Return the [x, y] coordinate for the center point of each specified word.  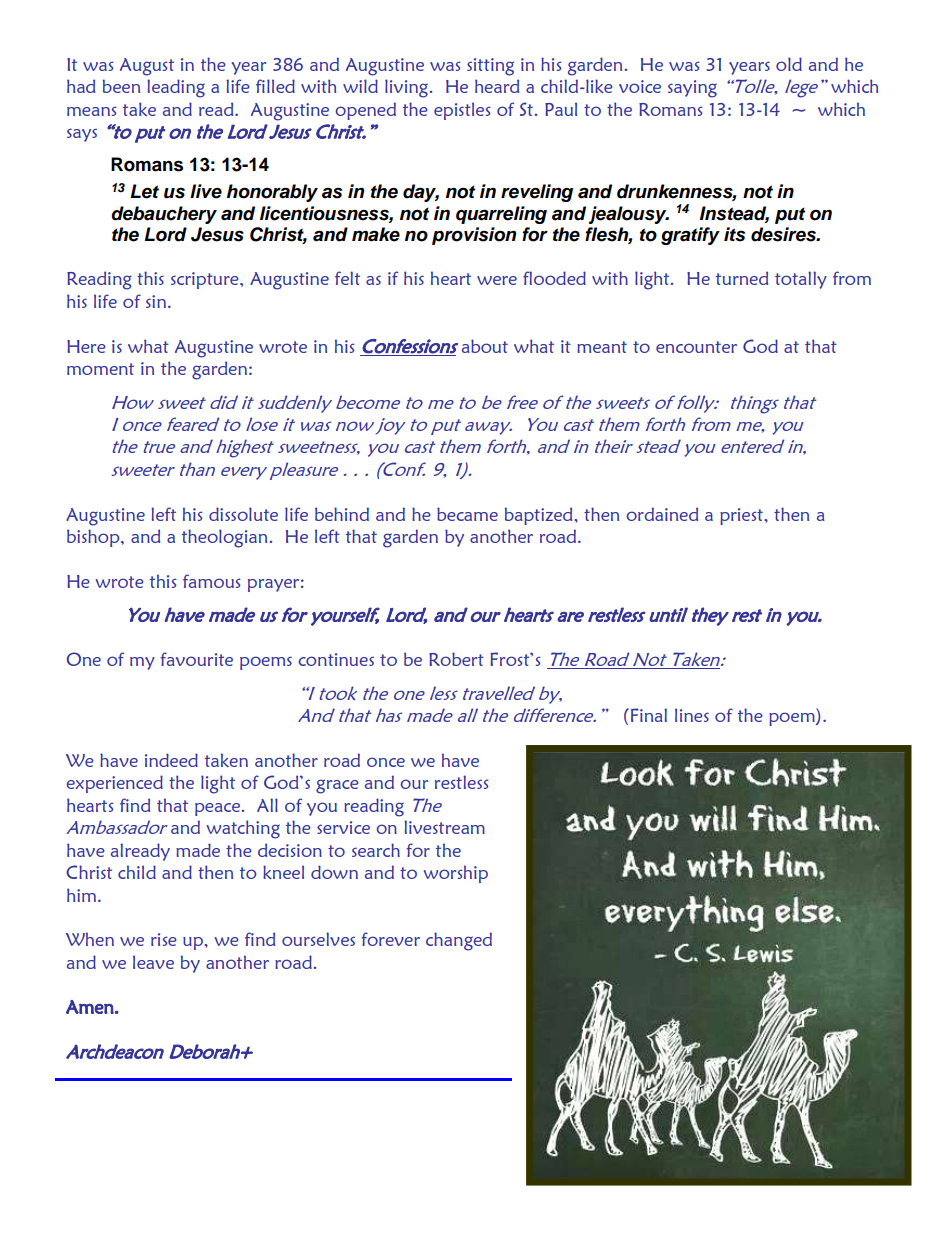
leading [176, 88]
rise [164, 939]
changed [459, 941]
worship [456, 874]
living [406, 88]
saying [692, 89]
